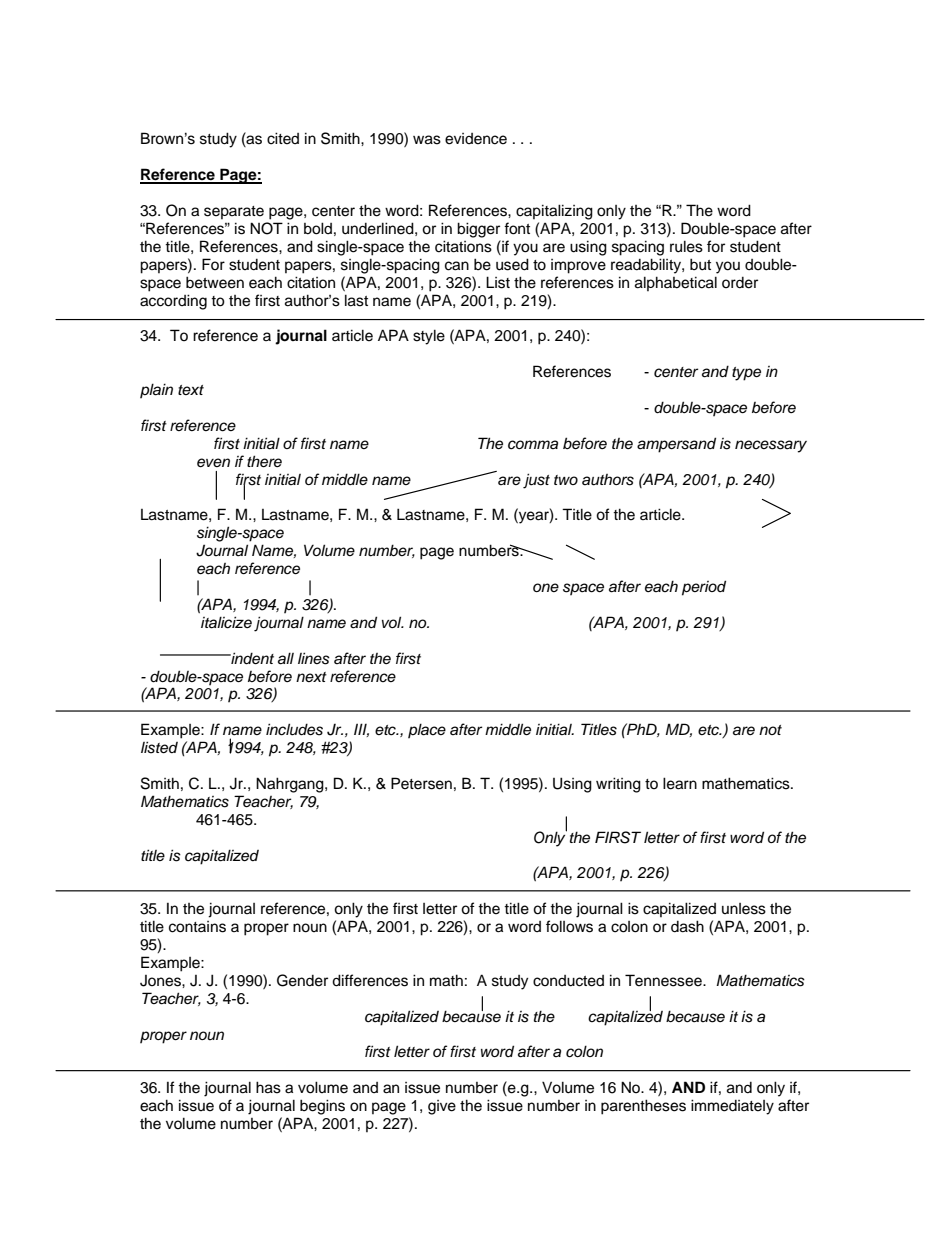 This page has width=952, height=1233. What do you see at coordinates (704, 588) in the page?
I see `period` at bounding box center [704, 588].
